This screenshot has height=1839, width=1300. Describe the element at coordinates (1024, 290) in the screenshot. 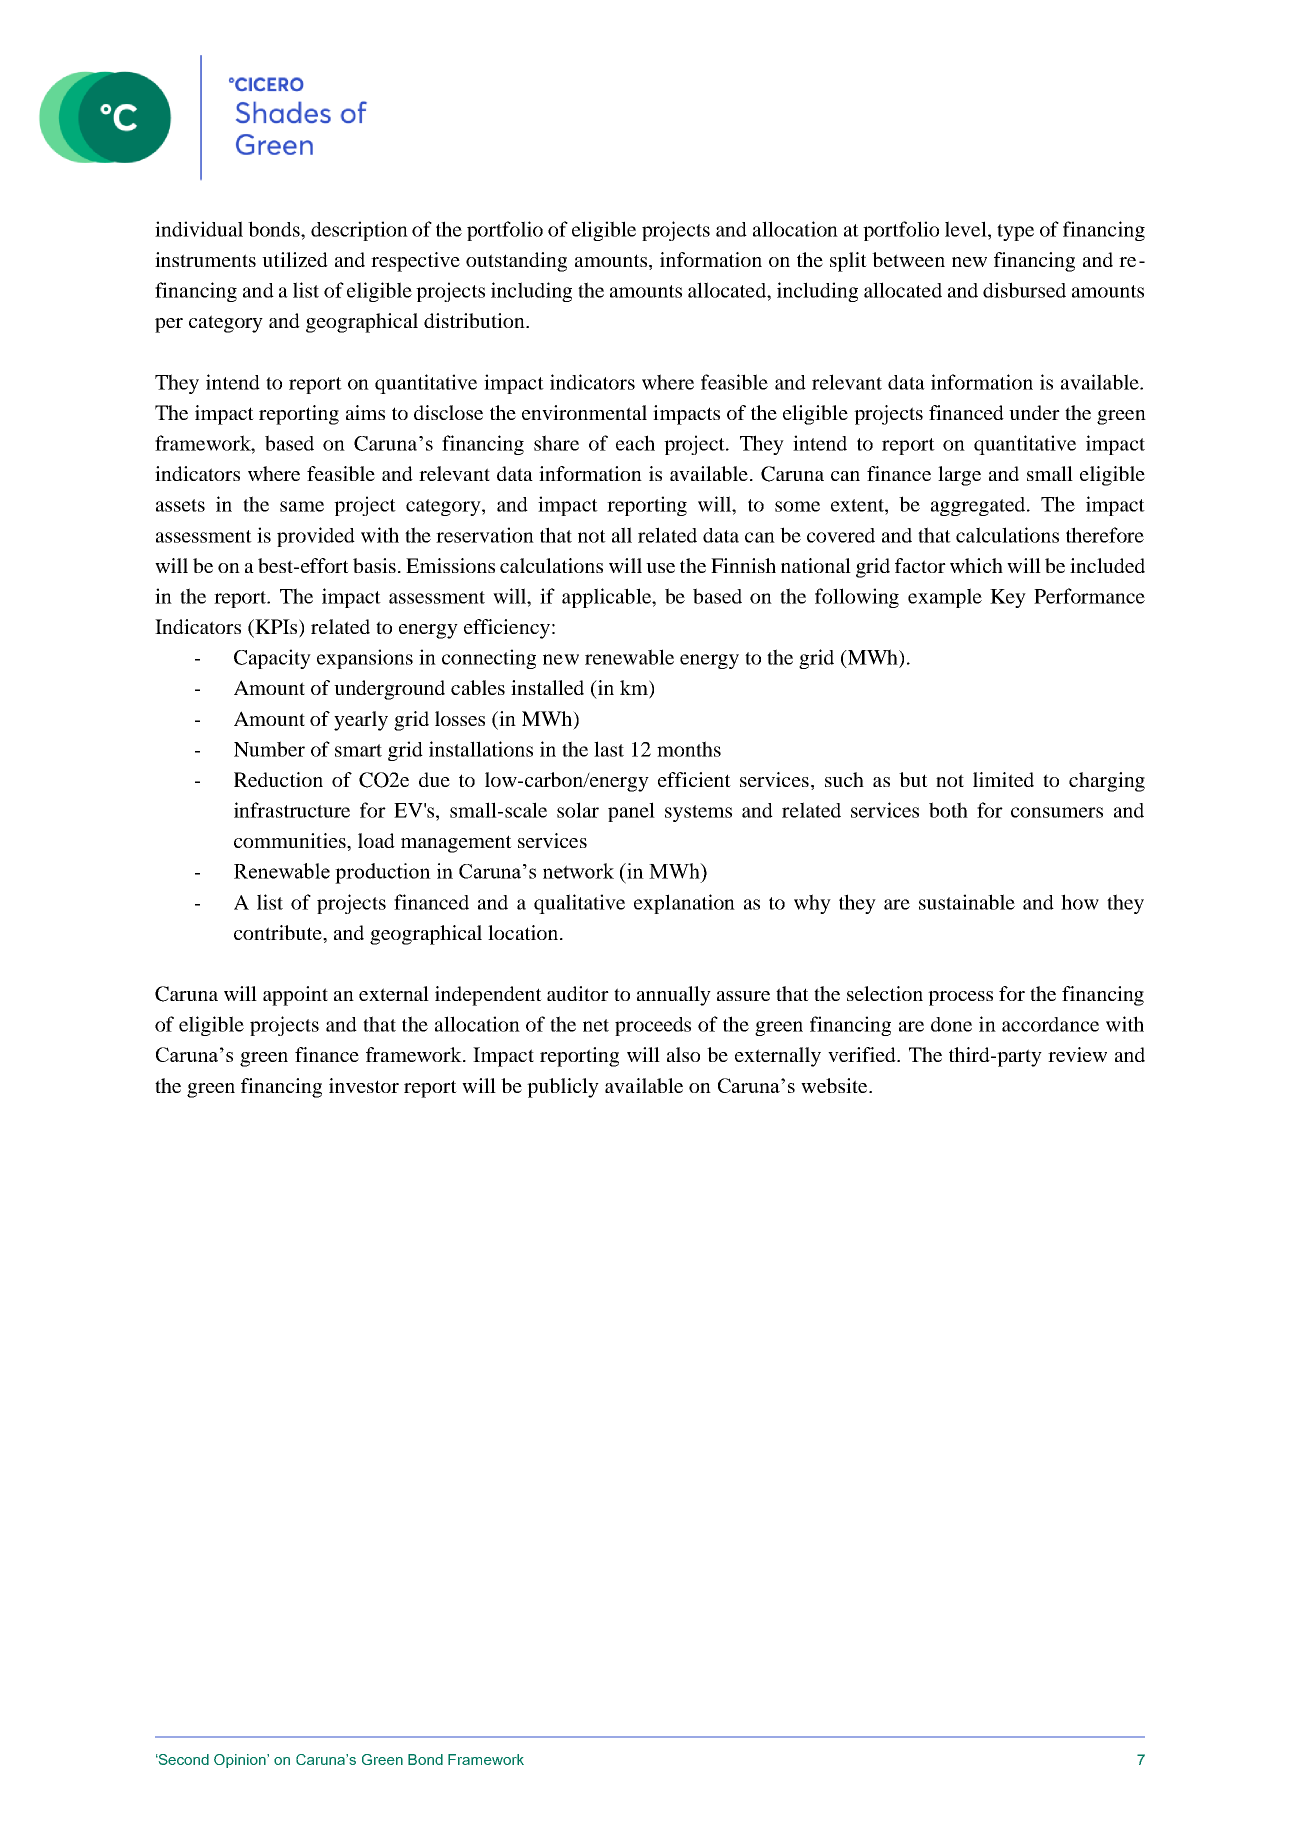

I see `disbursed` at that location.
